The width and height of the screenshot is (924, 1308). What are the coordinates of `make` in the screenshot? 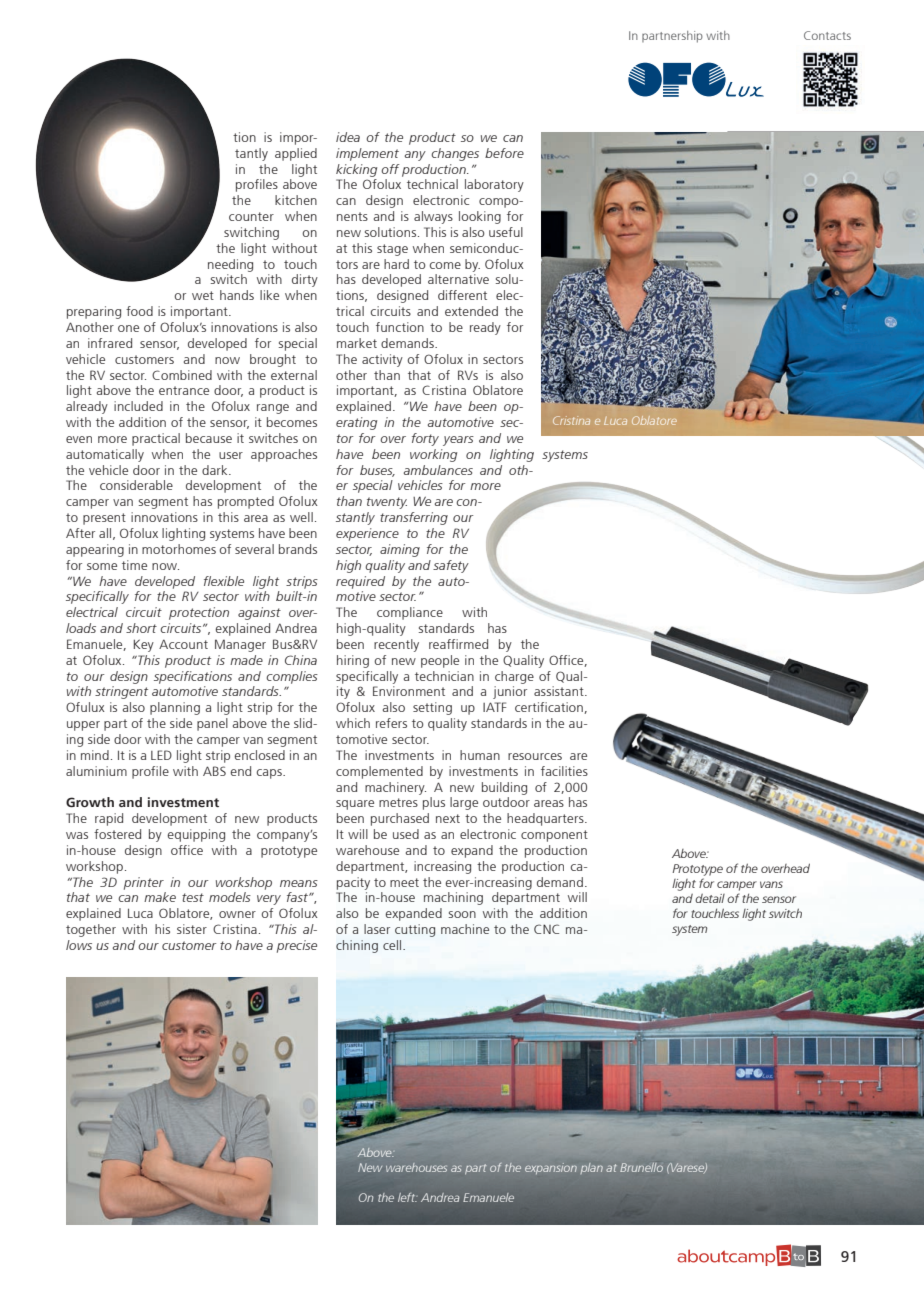 It's located at (160, 897).
